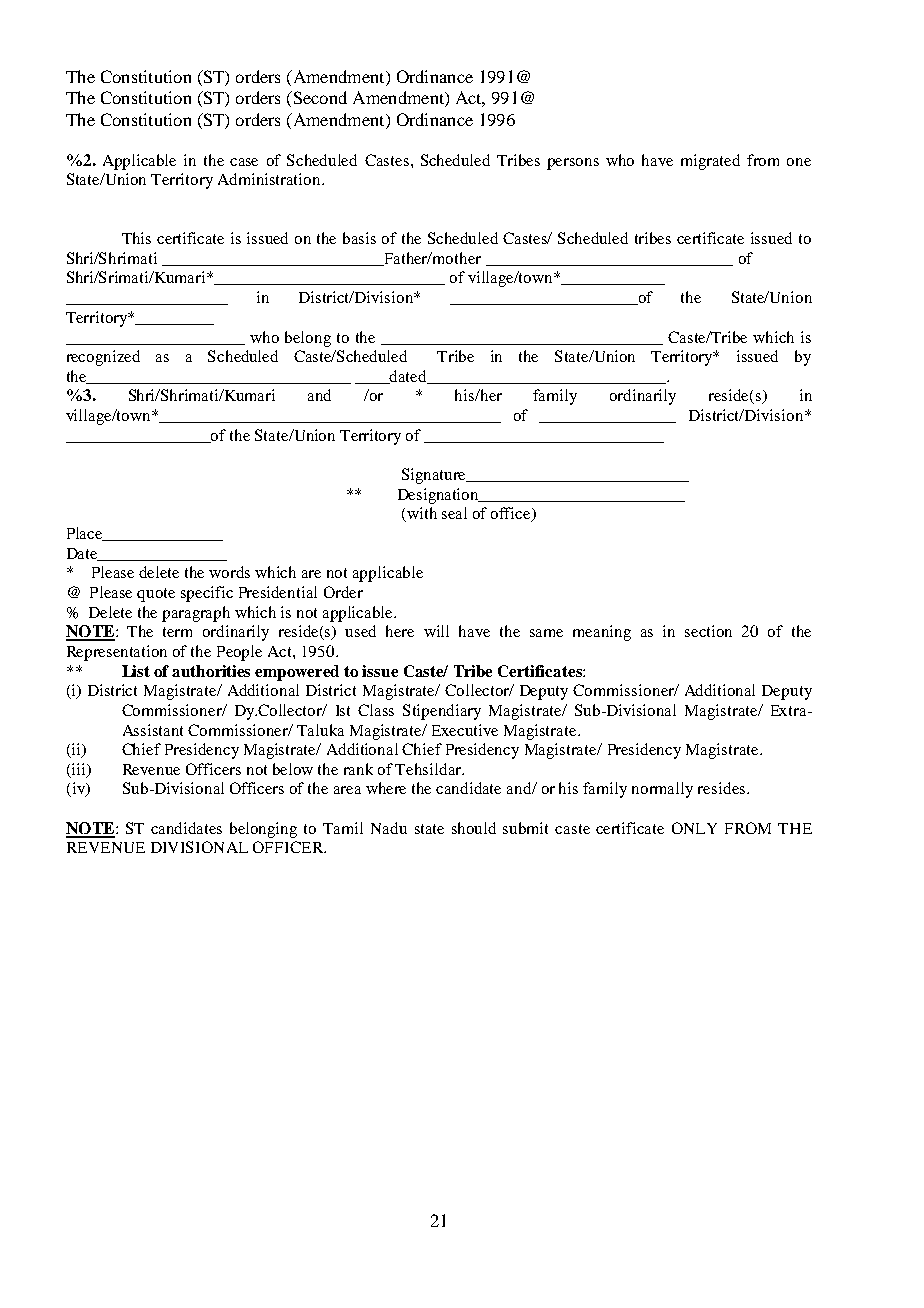  I want to click on Nadu, so click(389, 828).
